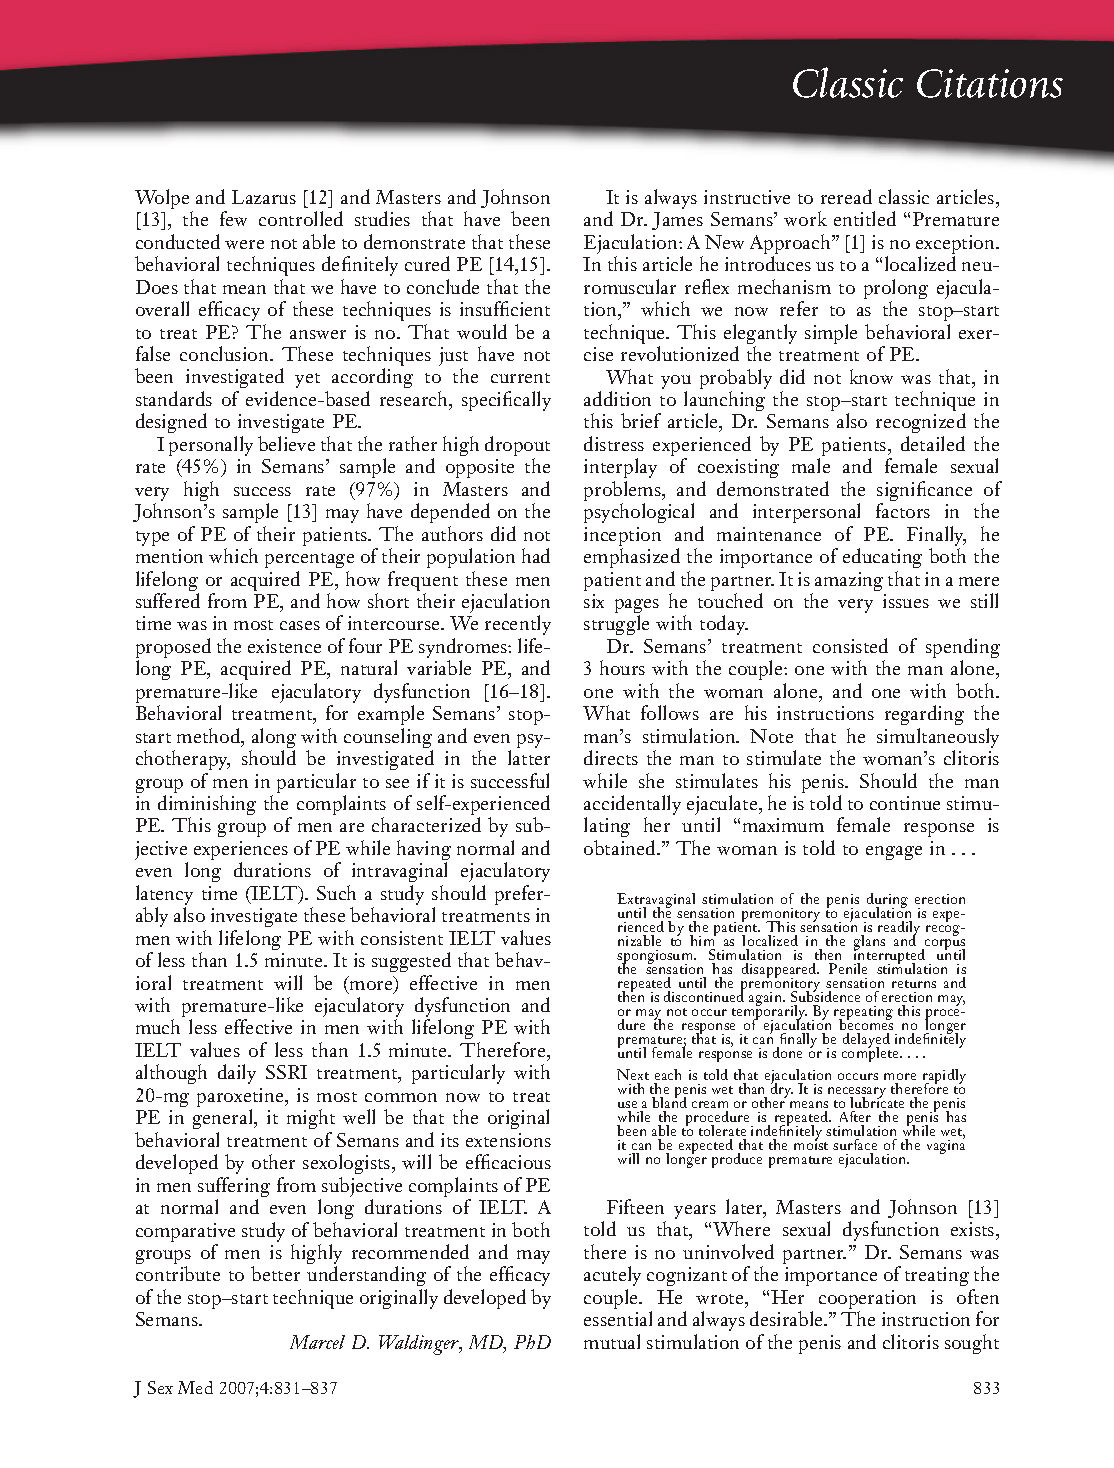 The image size is (1114, 1468). What do you see at coordinates (914, 984) in the screenshot?
I see `returns` at bounding box center [914, 984].
